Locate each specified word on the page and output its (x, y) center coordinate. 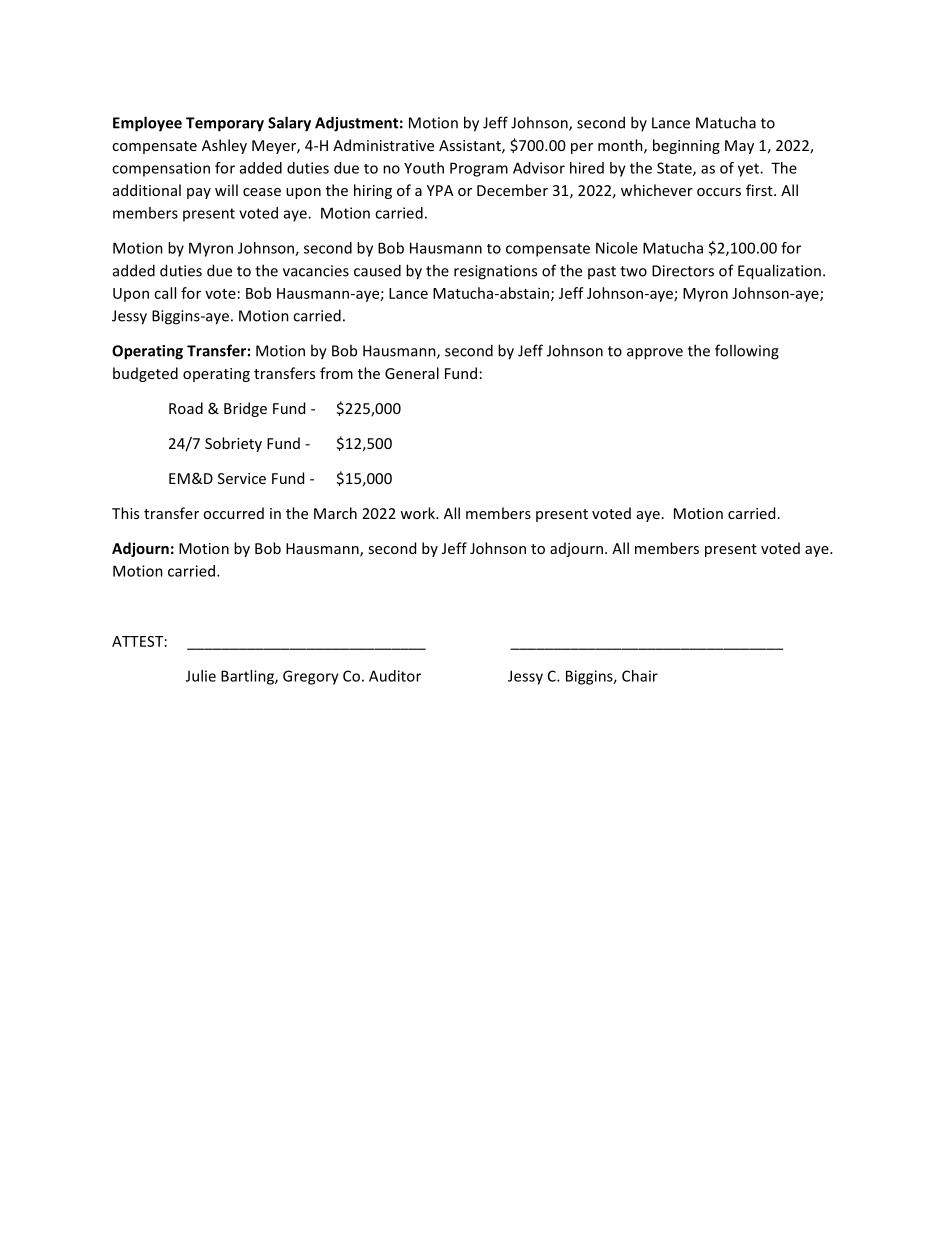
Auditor (395, 676)
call (165, 293)
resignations (495, 272)
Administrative (383, 145)
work (418, 513)
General (412, 373)
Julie (201, 676)
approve (655, 354)
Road (186, 408)
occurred (233, 513)
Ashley (224, 146)
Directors (683, 271)
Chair (640, 676)
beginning (686, 146)
